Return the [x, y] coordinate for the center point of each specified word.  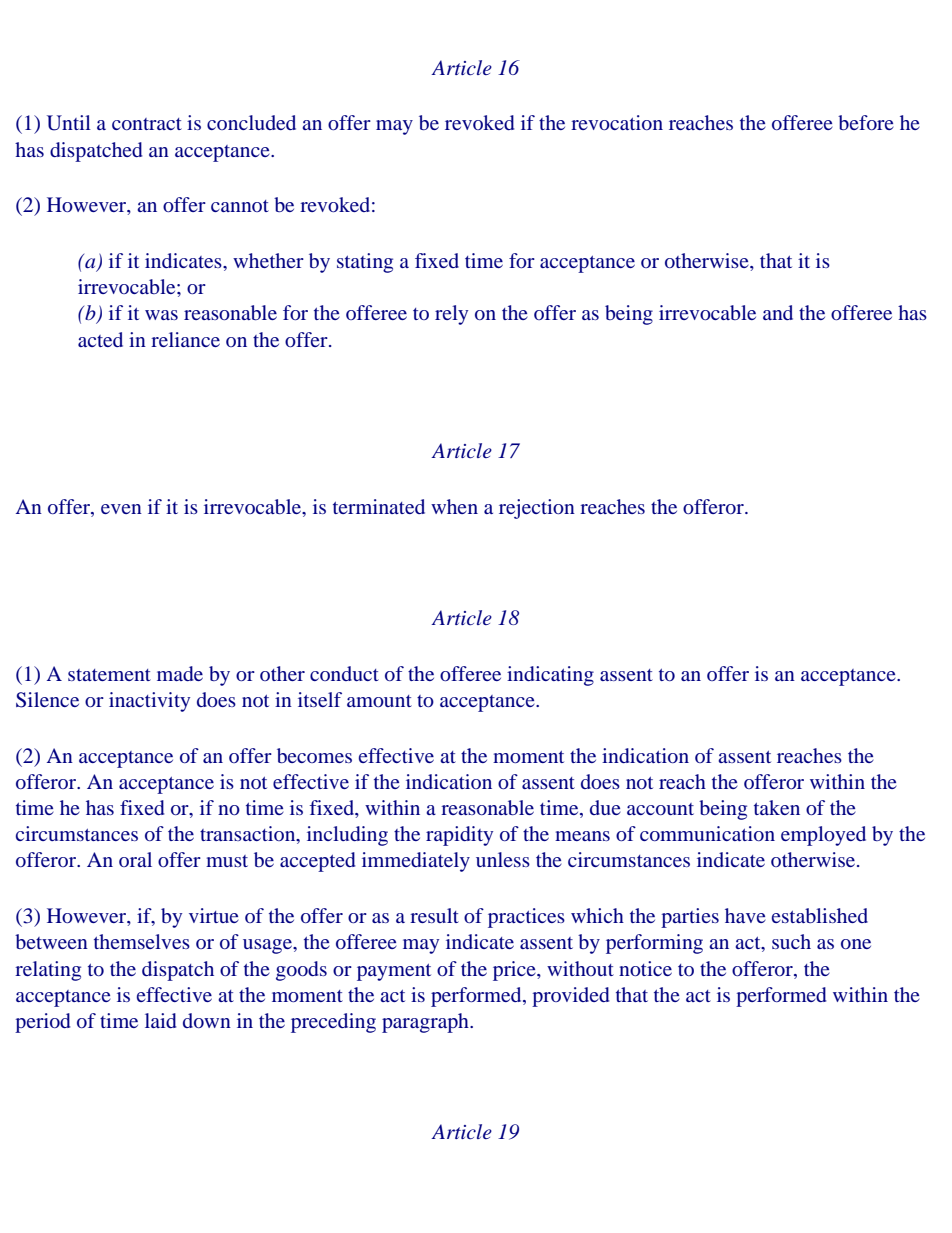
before [866, 122]
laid [160, 1020]
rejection [537, 509]
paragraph [426, 1023]
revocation [617, 122]
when [454, 506]
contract [147, 124]
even [121, 509]
